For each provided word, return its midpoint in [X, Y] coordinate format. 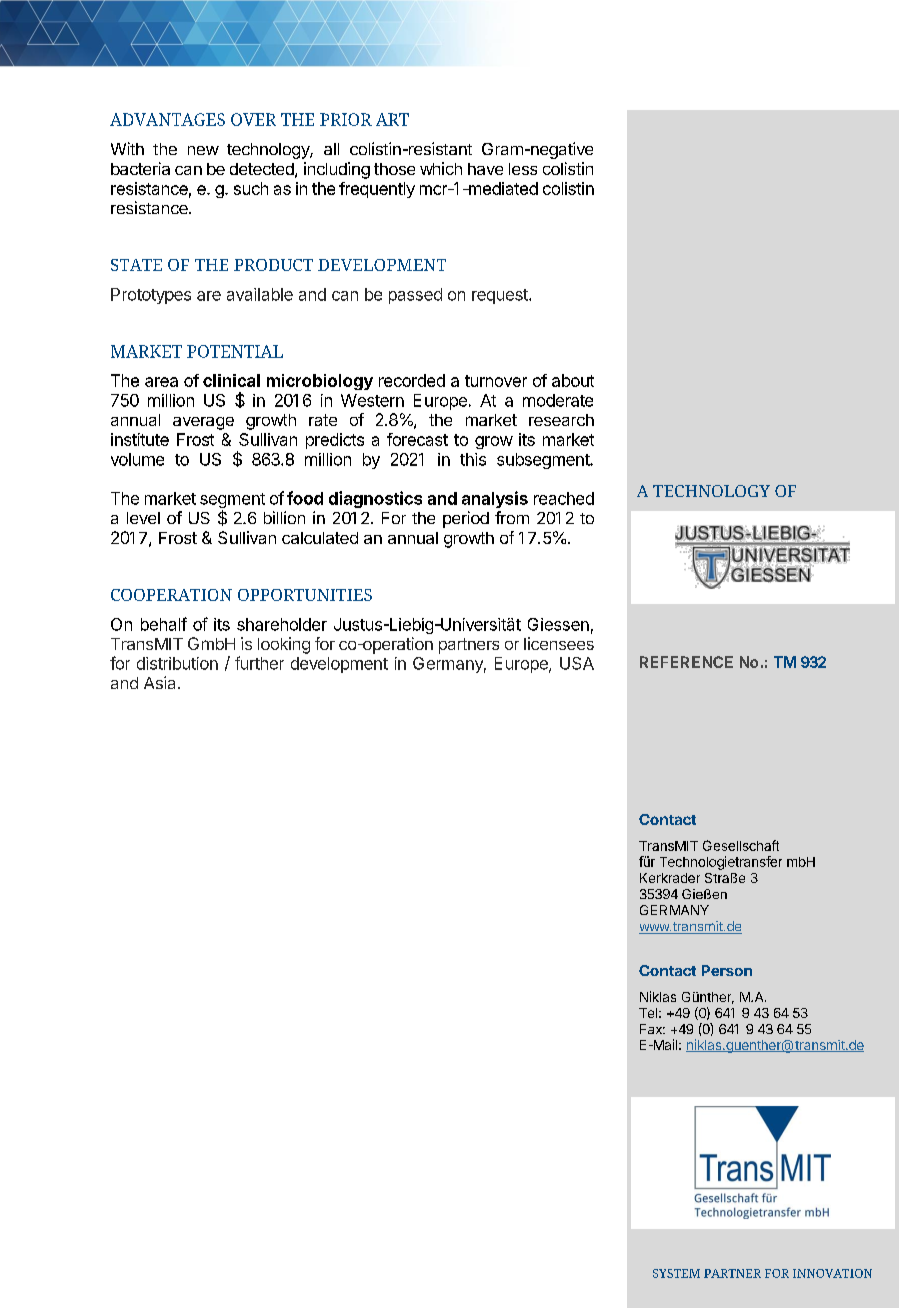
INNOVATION [832, 1273]
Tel [648, 1013]
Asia [159, 682]
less [523, 169]
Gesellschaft [741, 845]
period [466, 519]
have [485, 169]
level [143, 518]
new [203, 150]
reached [564, 498]
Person [727, 970]
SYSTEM [676, 1273]
